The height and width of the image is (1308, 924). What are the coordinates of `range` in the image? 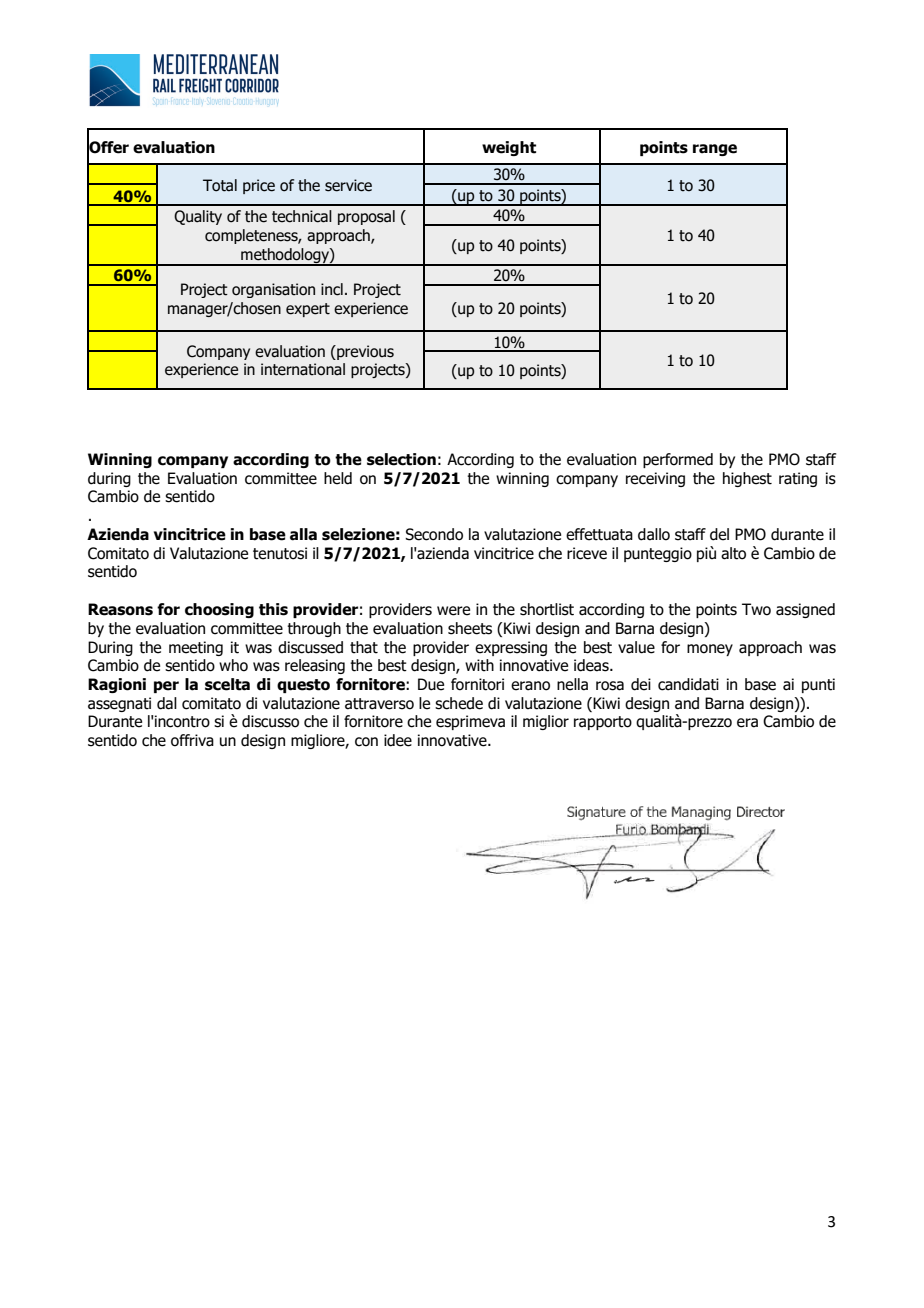 It's located at (715, 150).
